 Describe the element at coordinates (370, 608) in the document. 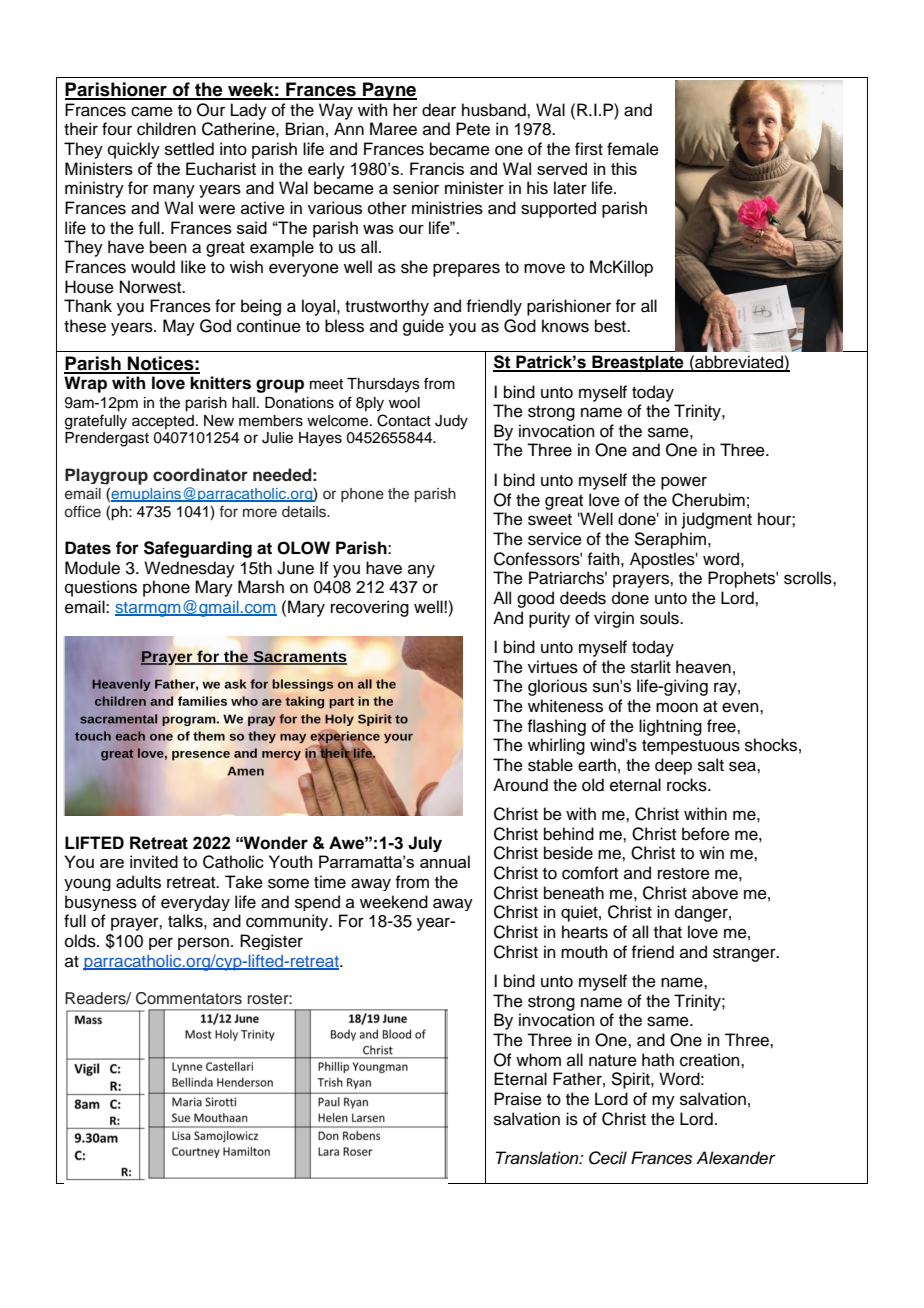

I see `recovering` at that location.
